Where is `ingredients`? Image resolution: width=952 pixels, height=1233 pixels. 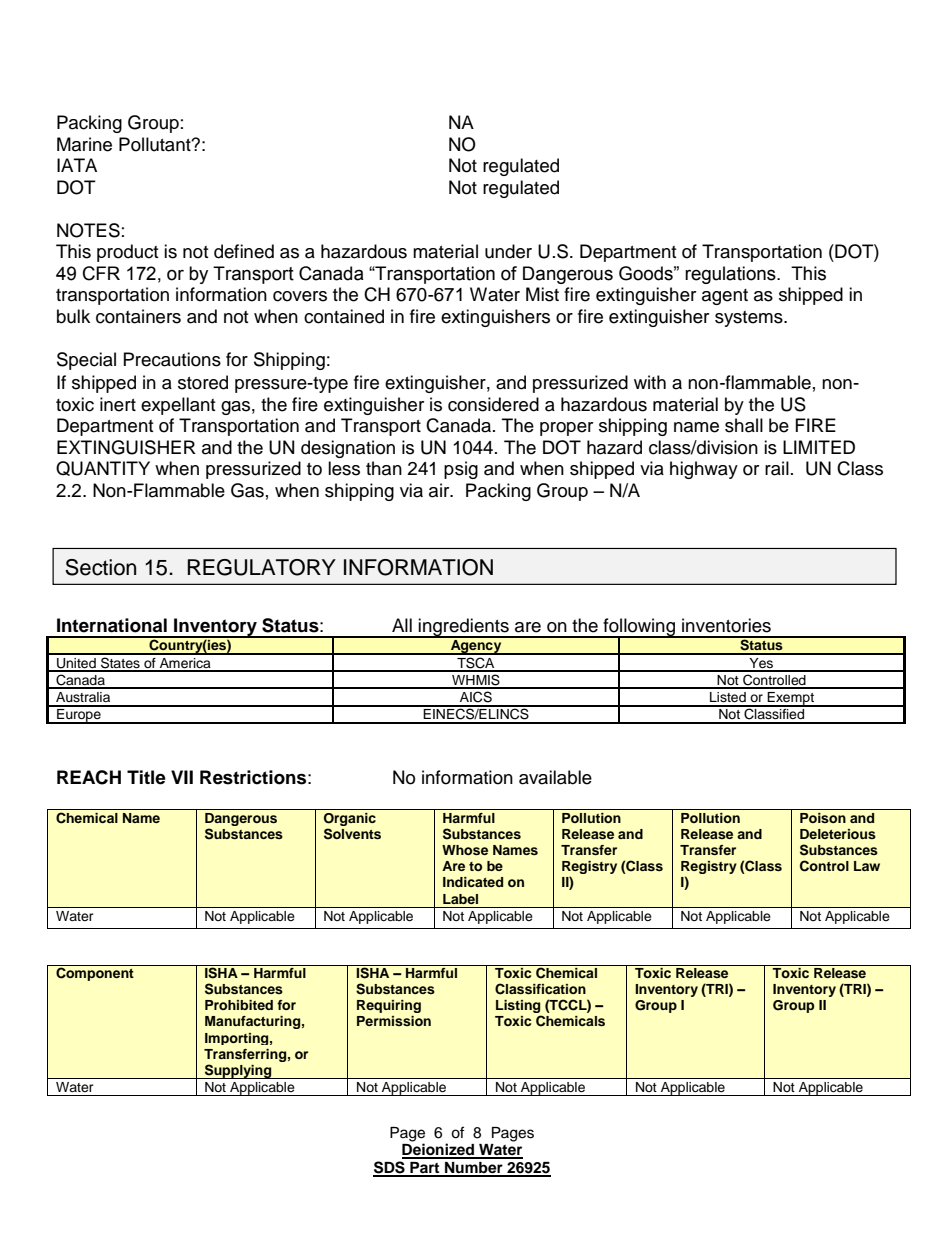
ingredients is located at coordinates (464, 628).
